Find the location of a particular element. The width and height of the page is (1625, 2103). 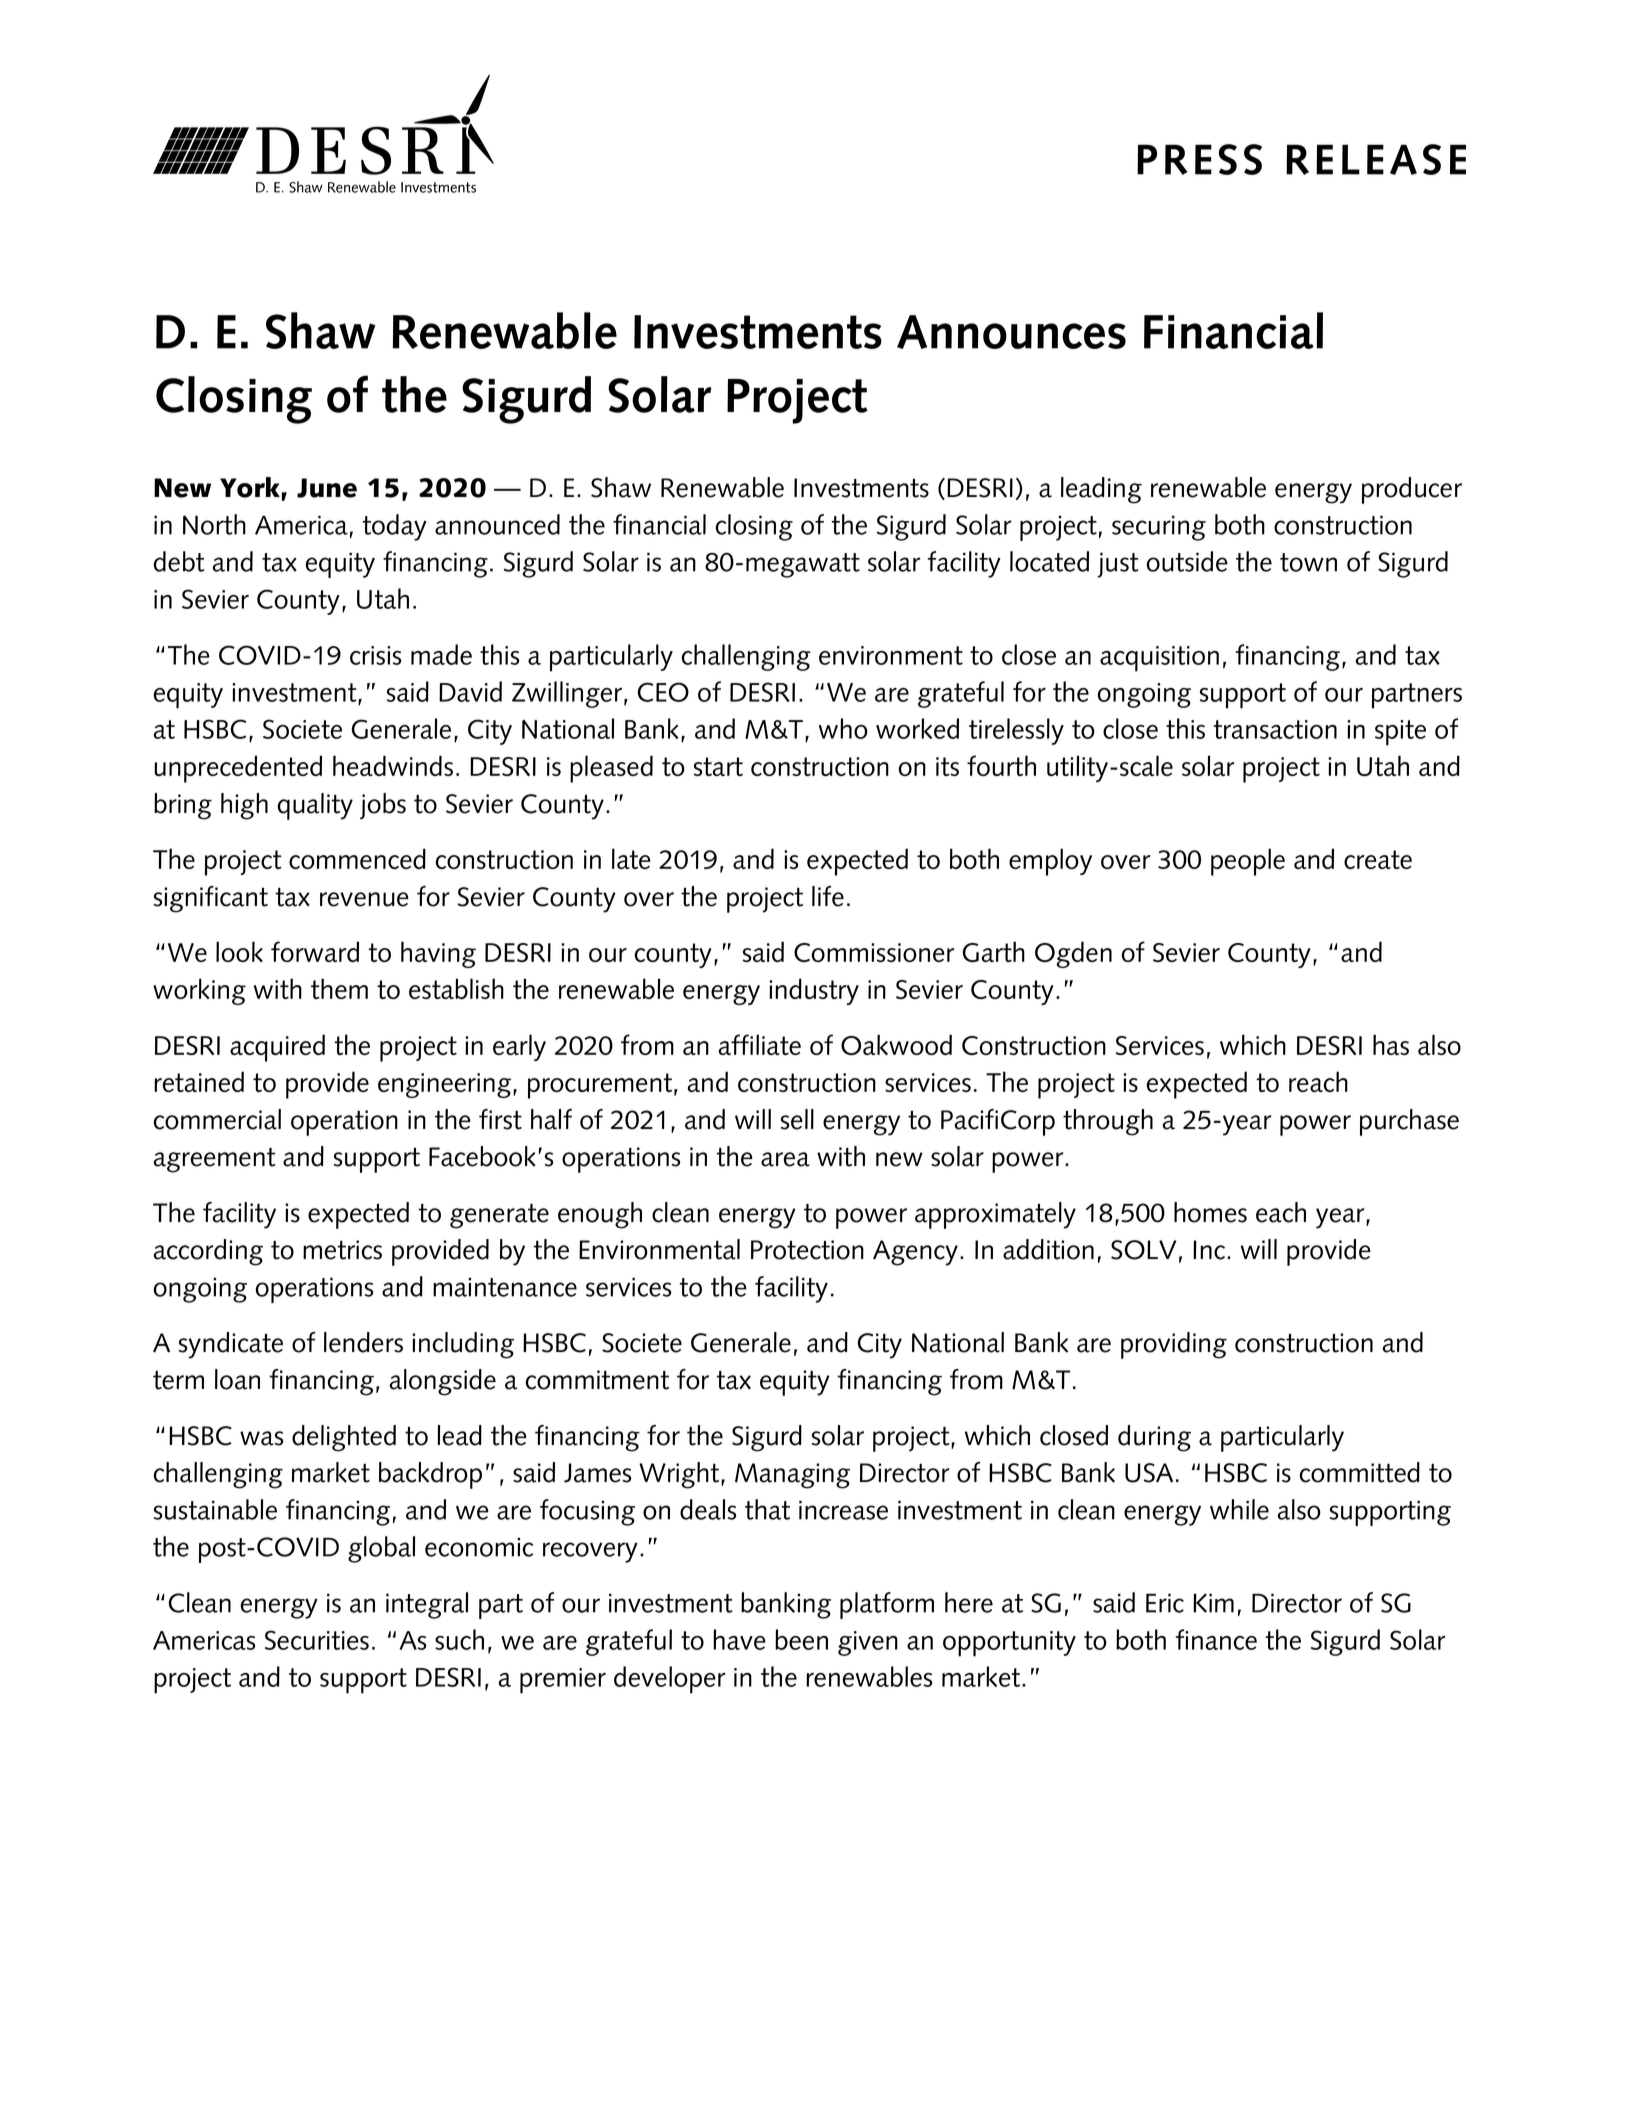

agreement is located at coordinates (214, 1160).
